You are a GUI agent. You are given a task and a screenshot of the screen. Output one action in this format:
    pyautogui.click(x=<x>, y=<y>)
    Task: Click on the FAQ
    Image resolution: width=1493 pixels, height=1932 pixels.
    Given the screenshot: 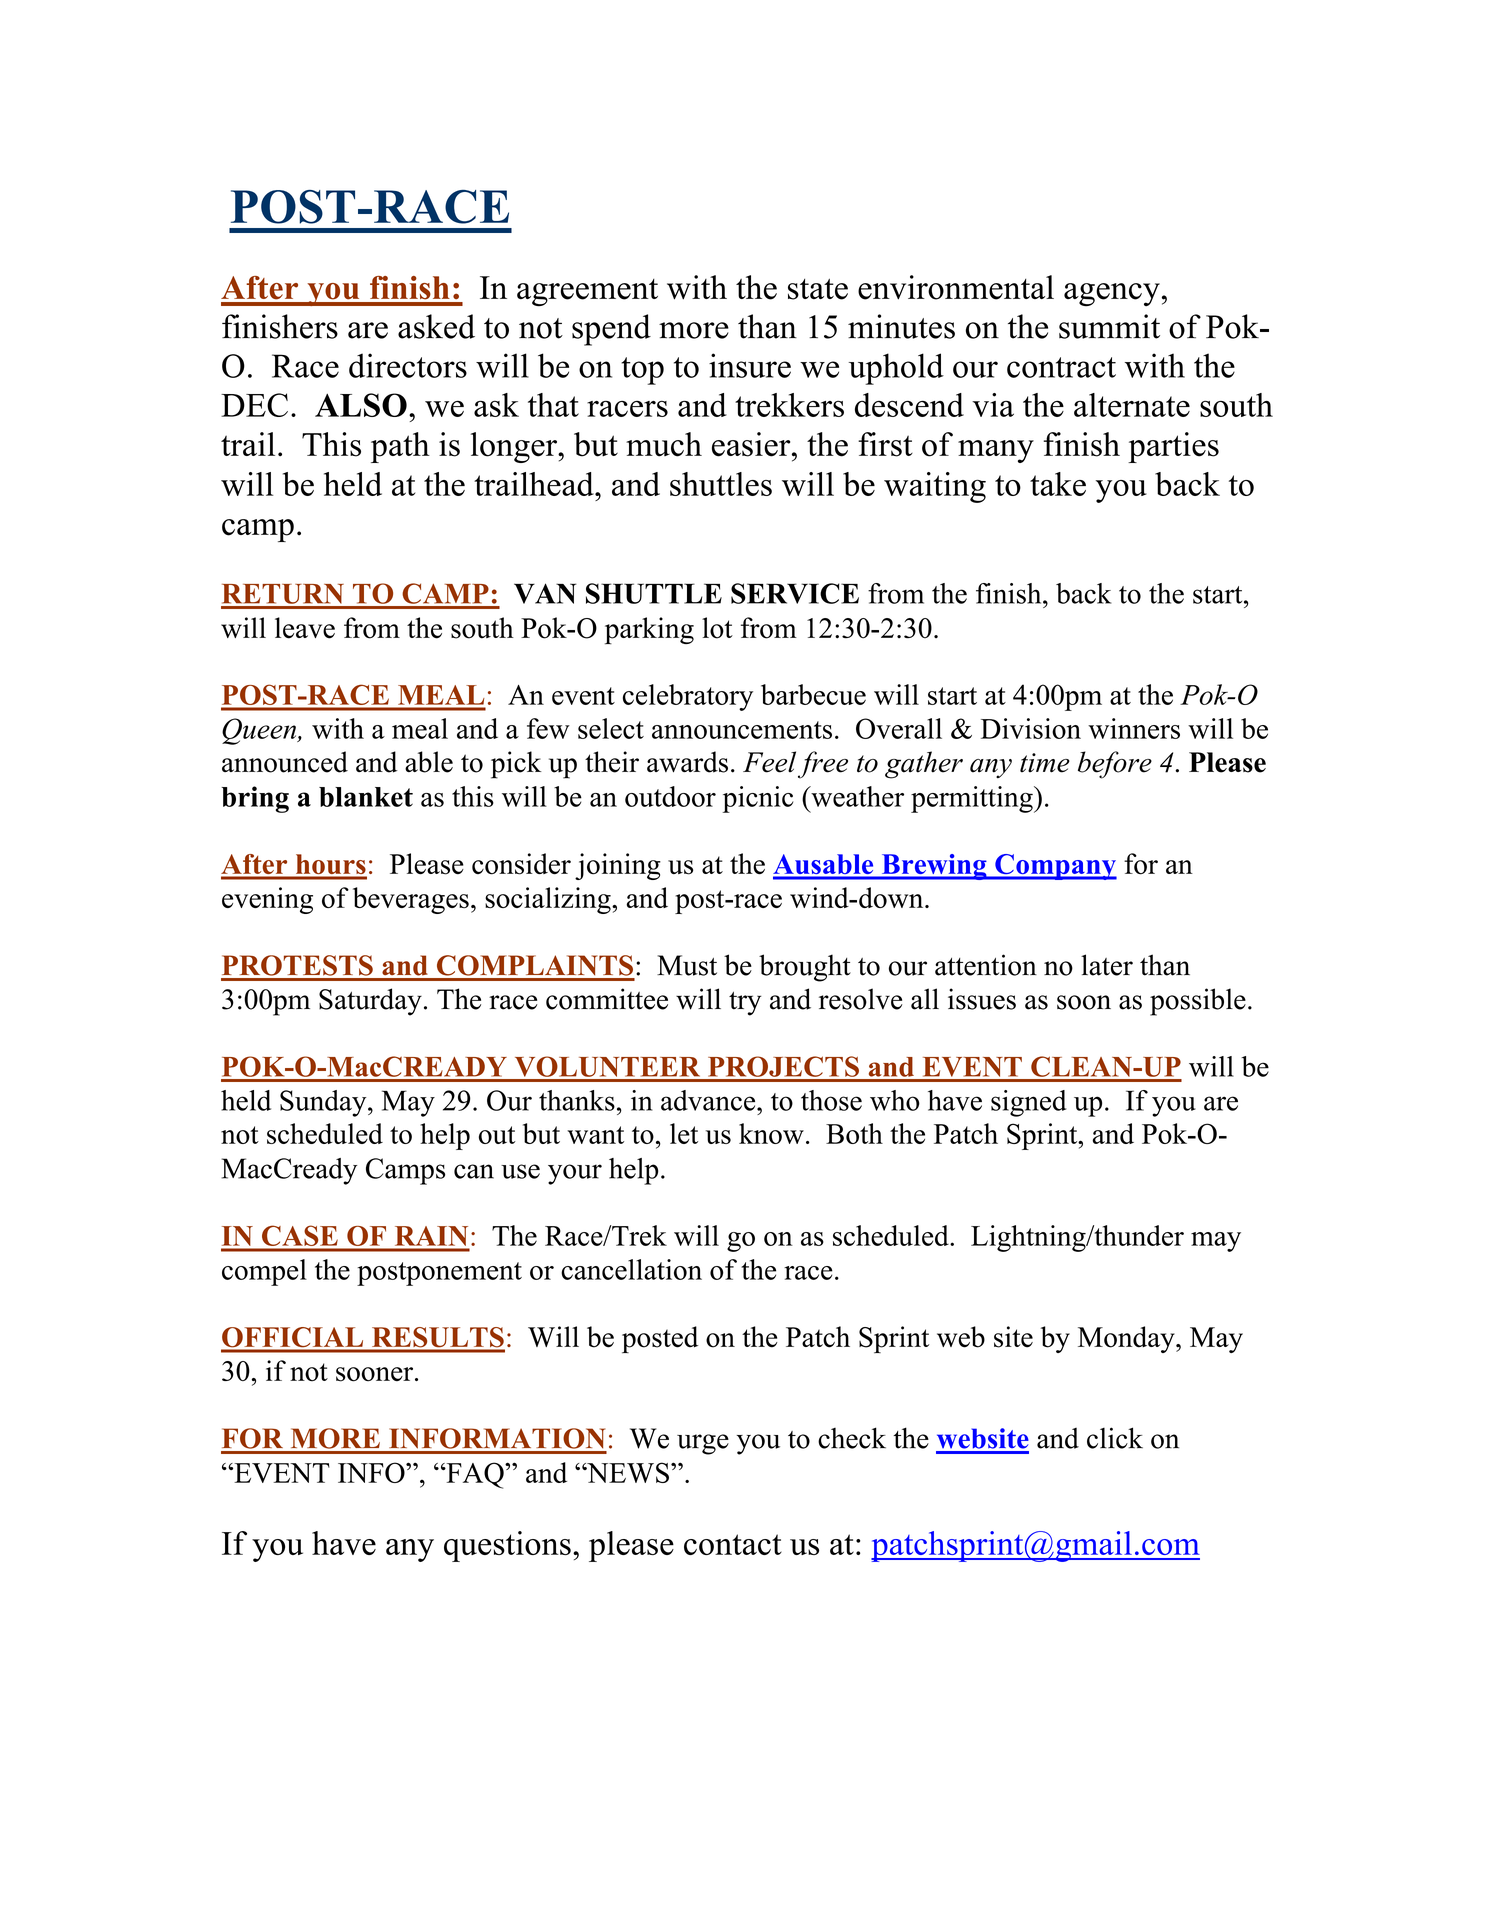 What is the action you would take?
    pyautogui.click(x=475, y=1475)
